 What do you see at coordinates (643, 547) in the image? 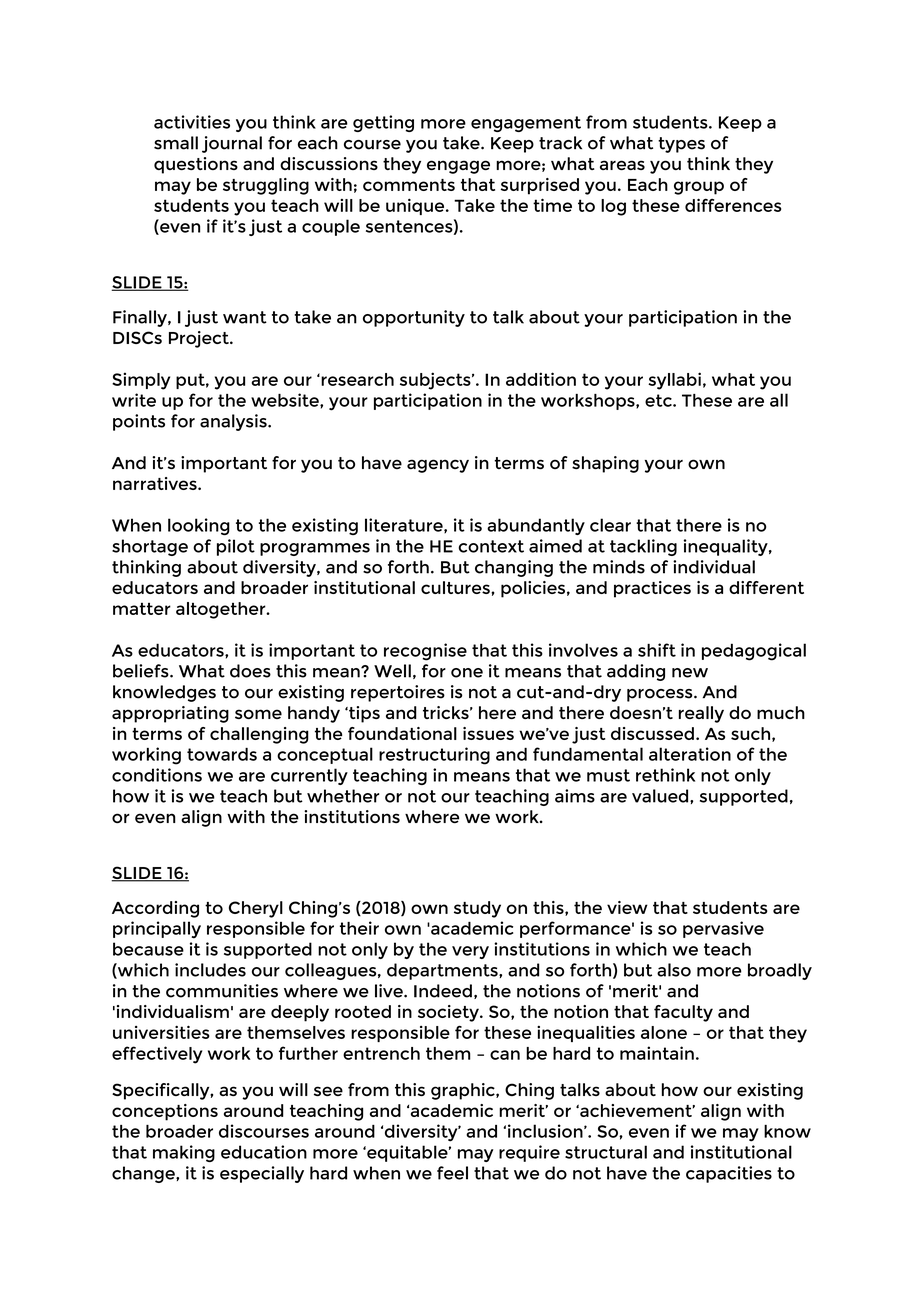
I see `tackling` at bounding box center [643, 547].
